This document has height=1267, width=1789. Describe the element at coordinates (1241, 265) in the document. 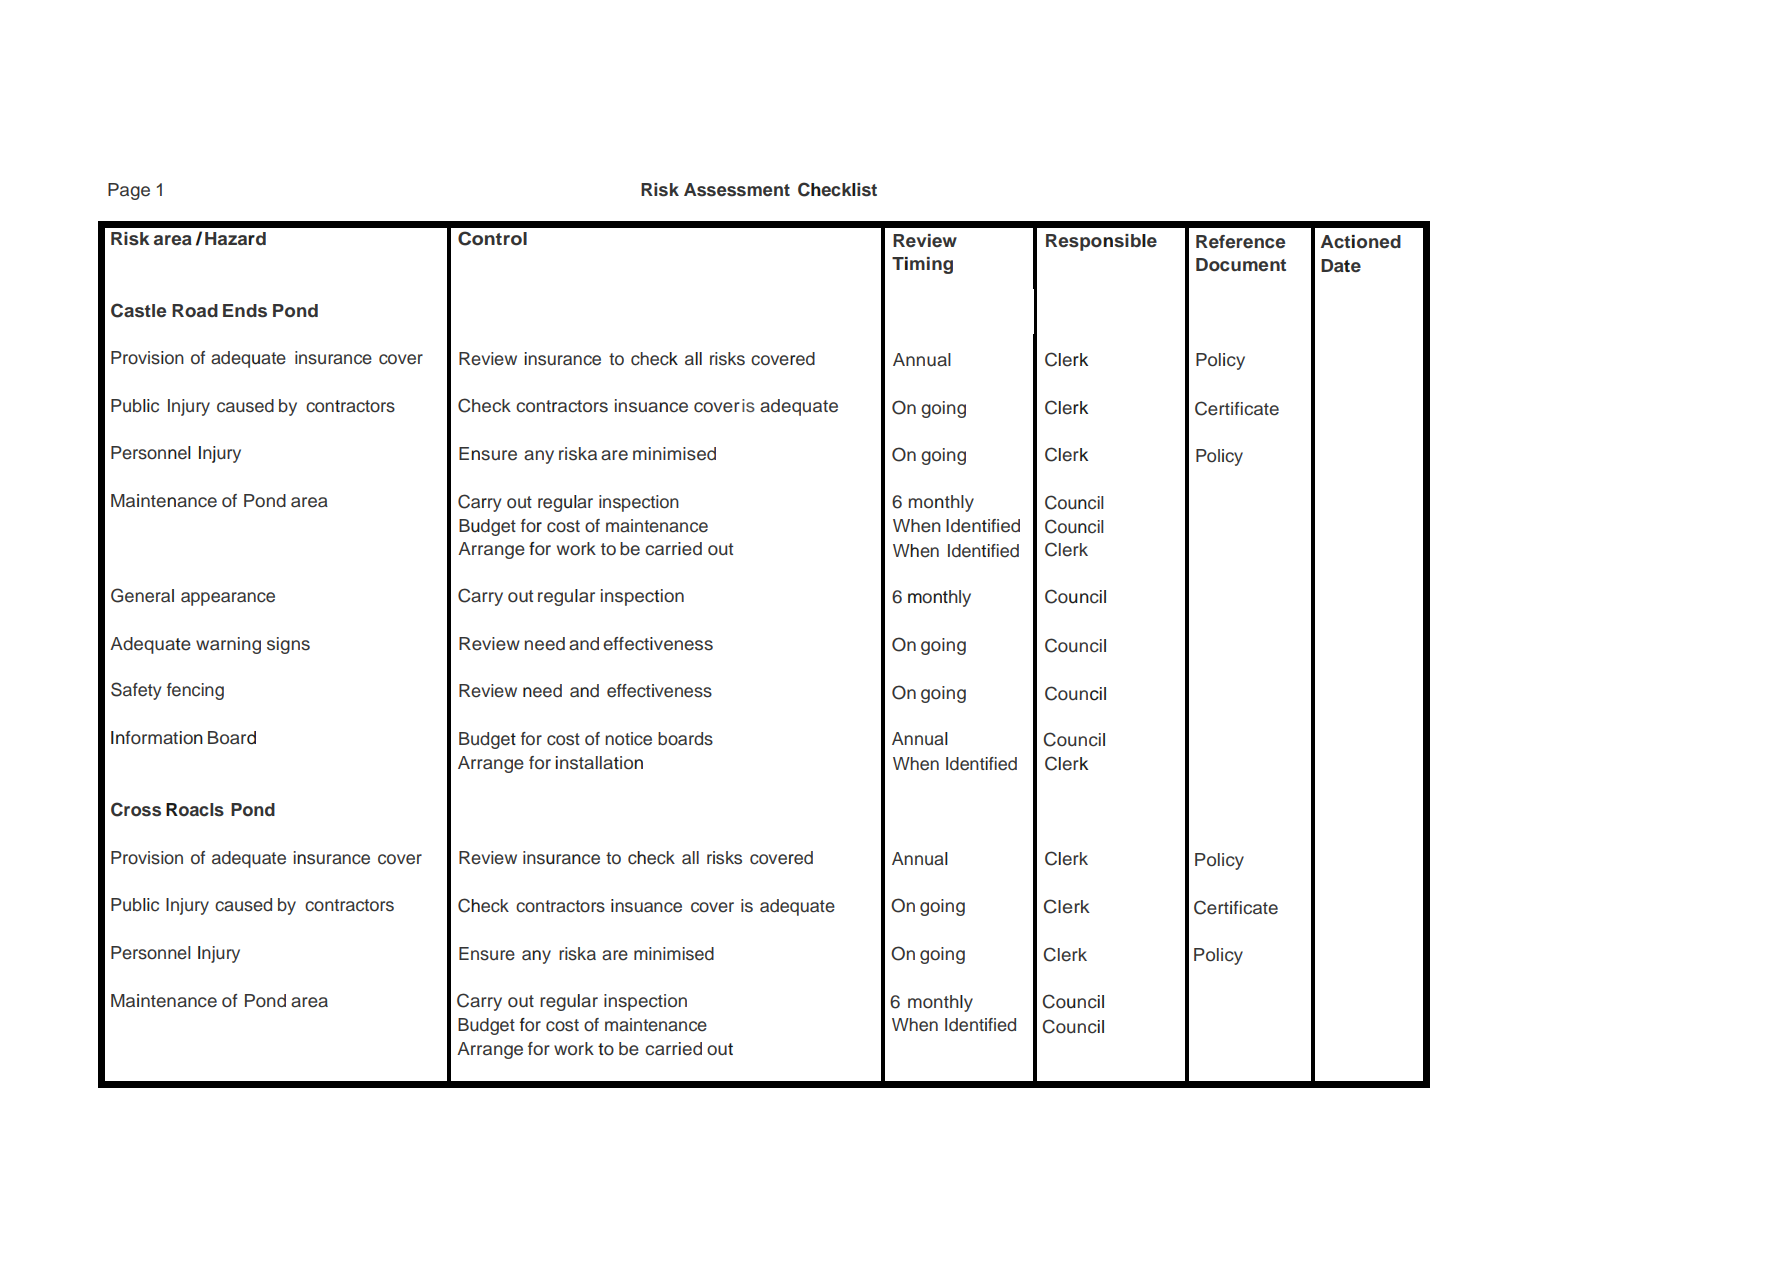

I see `Document` at that location.
